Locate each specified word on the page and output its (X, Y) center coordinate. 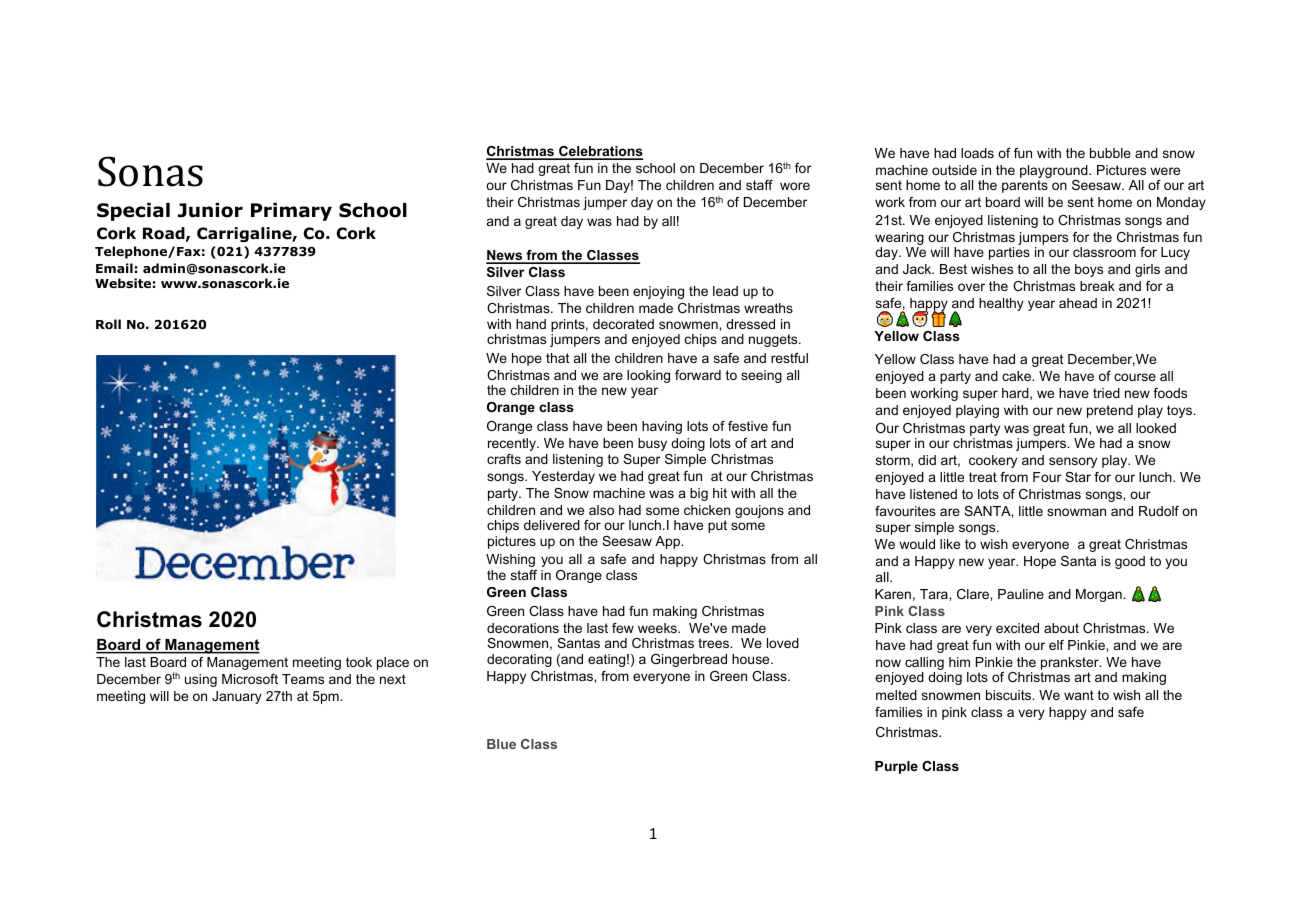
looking (648, 376)
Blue (501, 744)
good (1130, 562)
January (237, 697)
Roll (108, 324)
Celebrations (600, 152)
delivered (552, 525)
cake (1018, 376)
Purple (896, 767)
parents (1025, 186)
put (717, 526)
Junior (210, 210)
